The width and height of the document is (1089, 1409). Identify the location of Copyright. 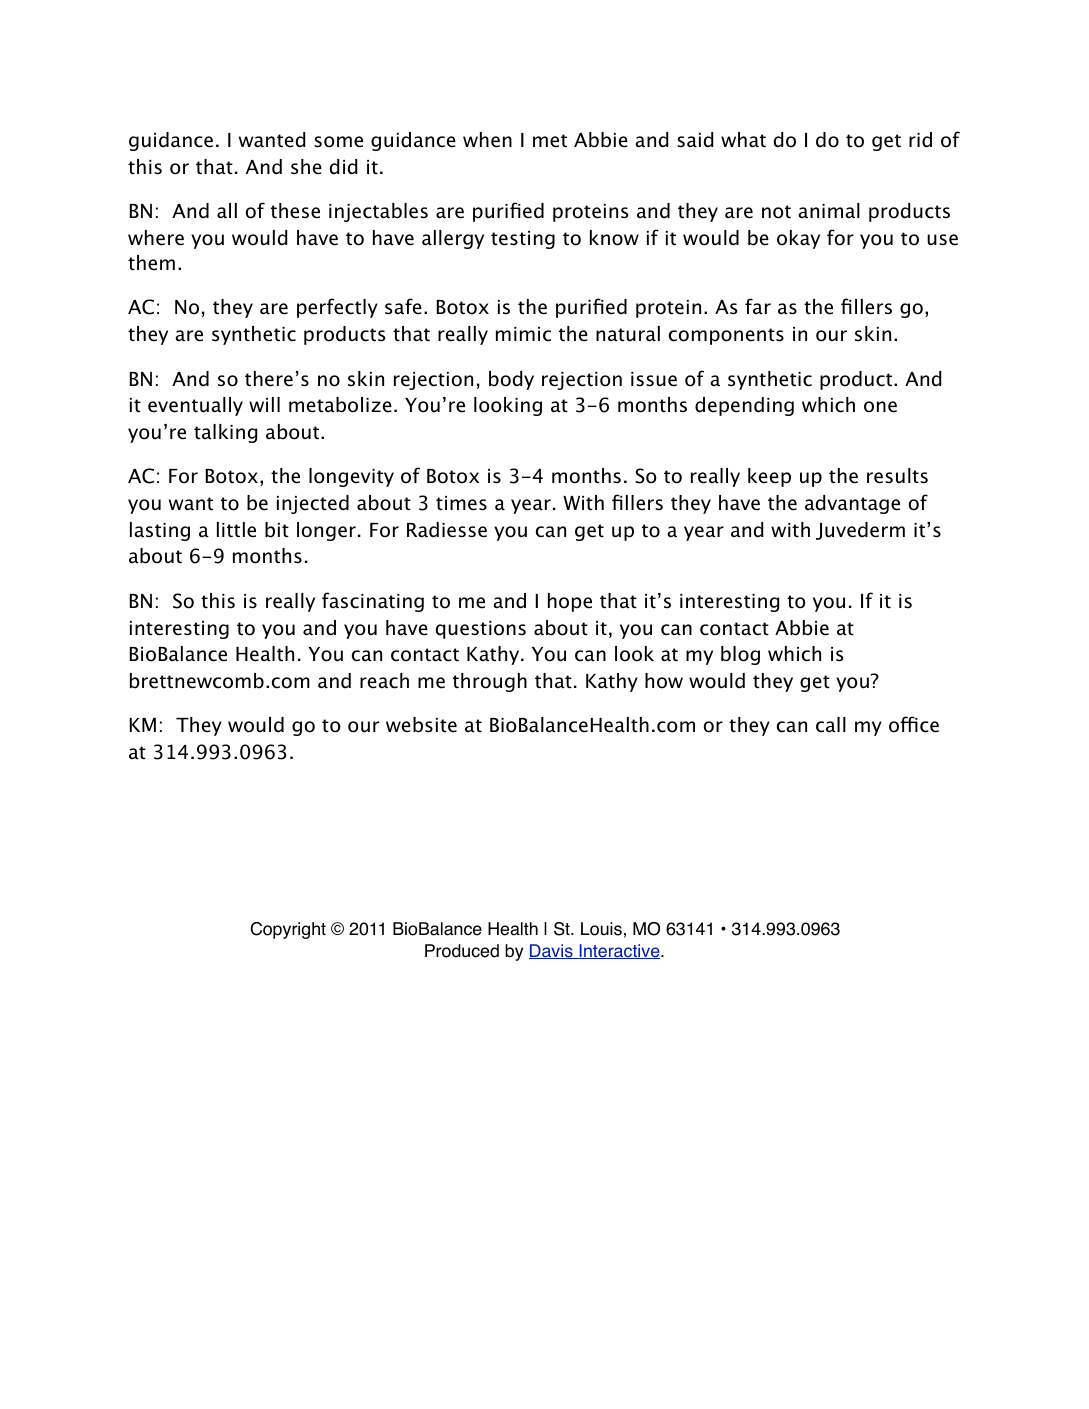
(288, 930).
